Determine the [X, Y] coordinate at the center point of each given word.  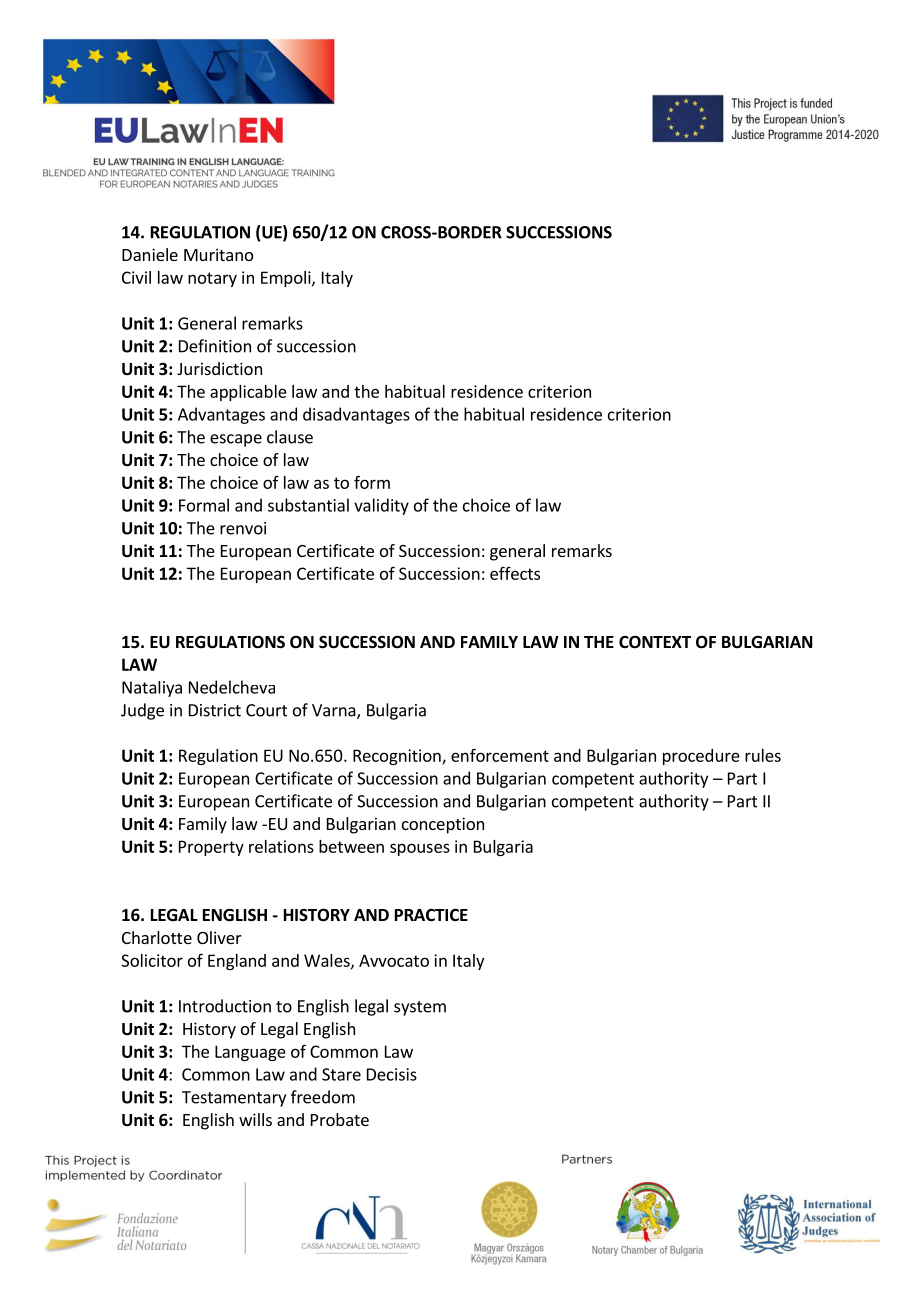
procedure [701, 757]
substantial [308, 505]
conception [443, 825]
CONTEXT [655, 642]
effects [515, 573]
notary [212, 279]
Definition [215, 346]
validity [381, 506]
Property [211, 848]
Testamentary [234, 1099]
